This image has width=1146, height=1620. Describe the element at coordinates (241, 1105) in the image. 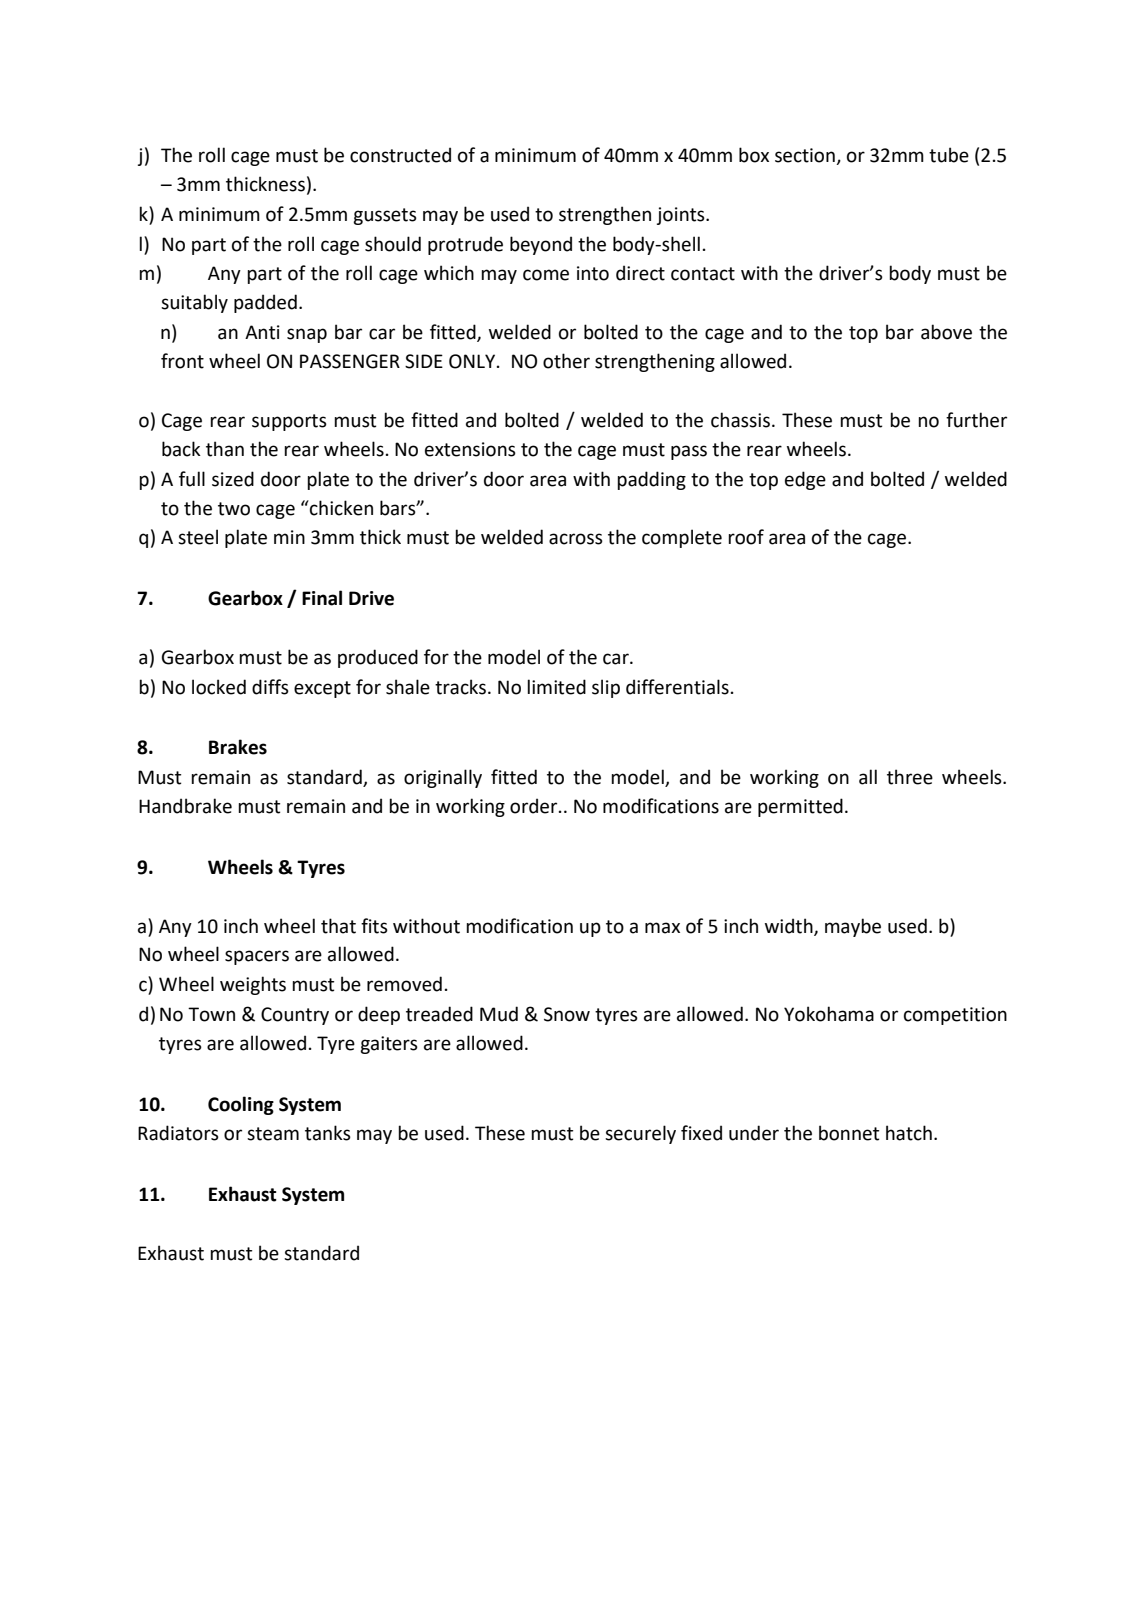

I see `Cooling` at that location.
